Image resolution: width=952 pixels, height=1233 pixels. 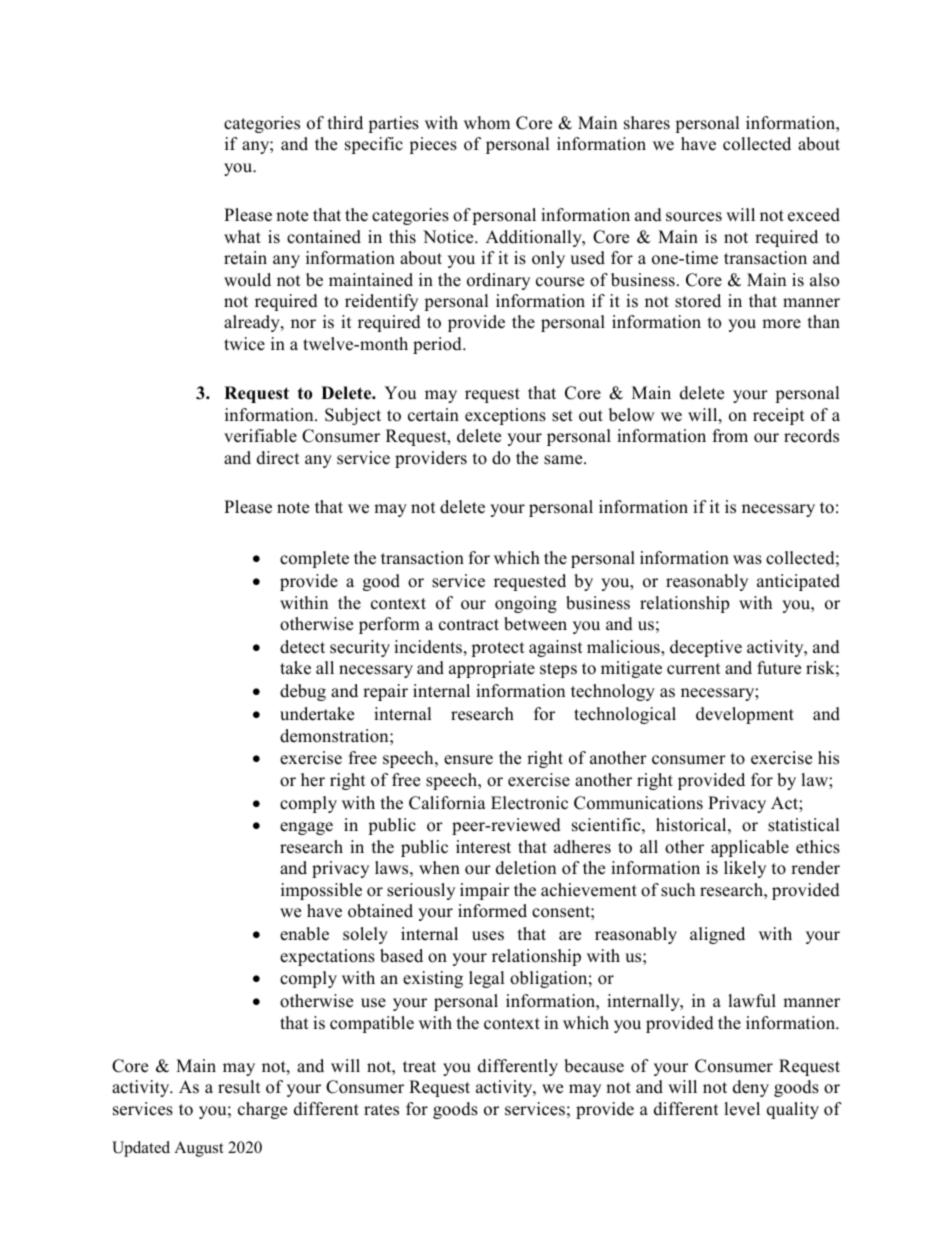 What do you see at coordinates (730, 436) in the document?
I see `from` at bounding box center [730, 436].
